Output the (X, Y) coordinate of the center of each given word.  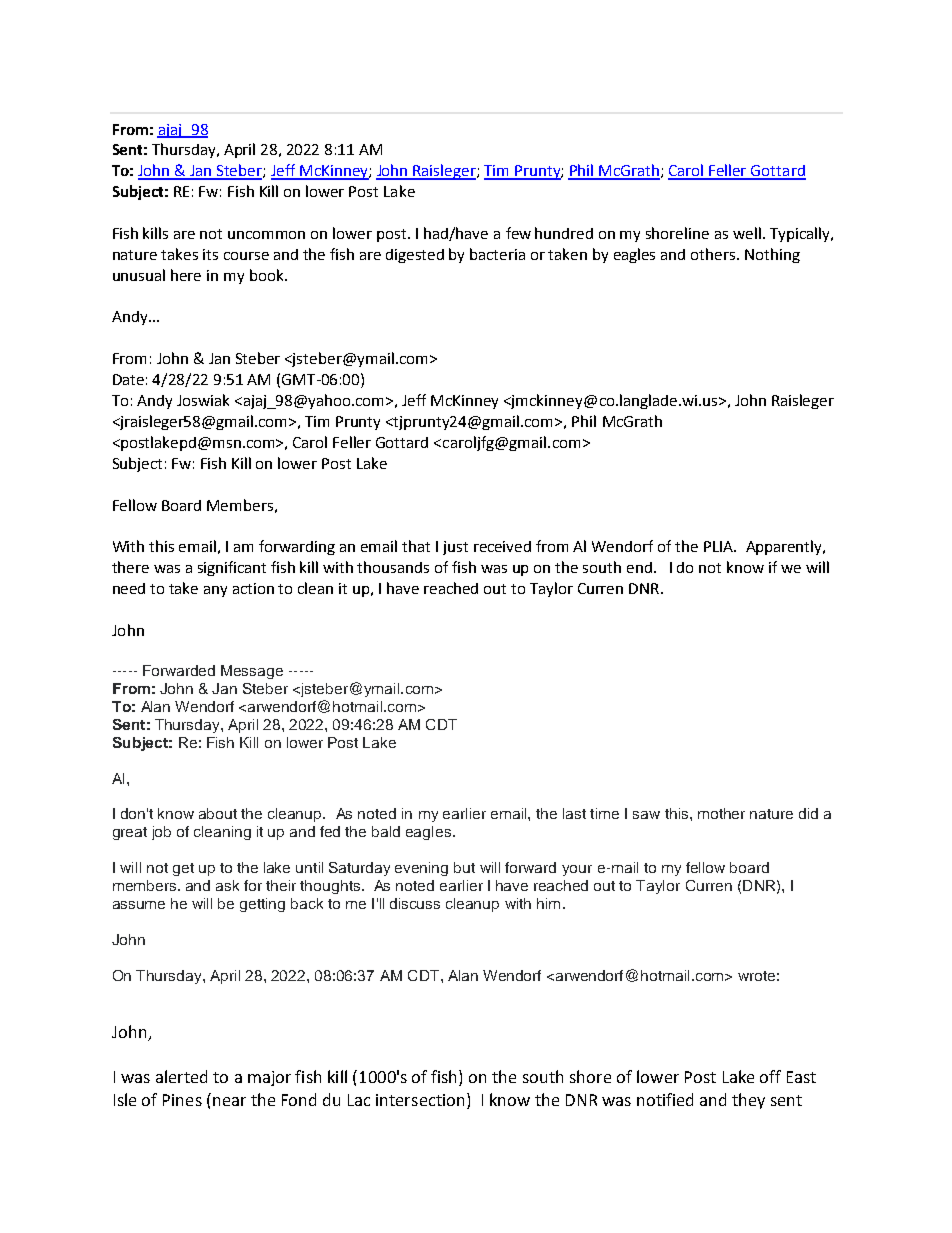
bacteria (497, 254)
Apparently (785, 547)
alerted (181, 1076)
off (770, 1076)
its (210, 254)
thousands (393, 567)
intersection (420, 1100)
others (714, 254)
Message (252, 672)
